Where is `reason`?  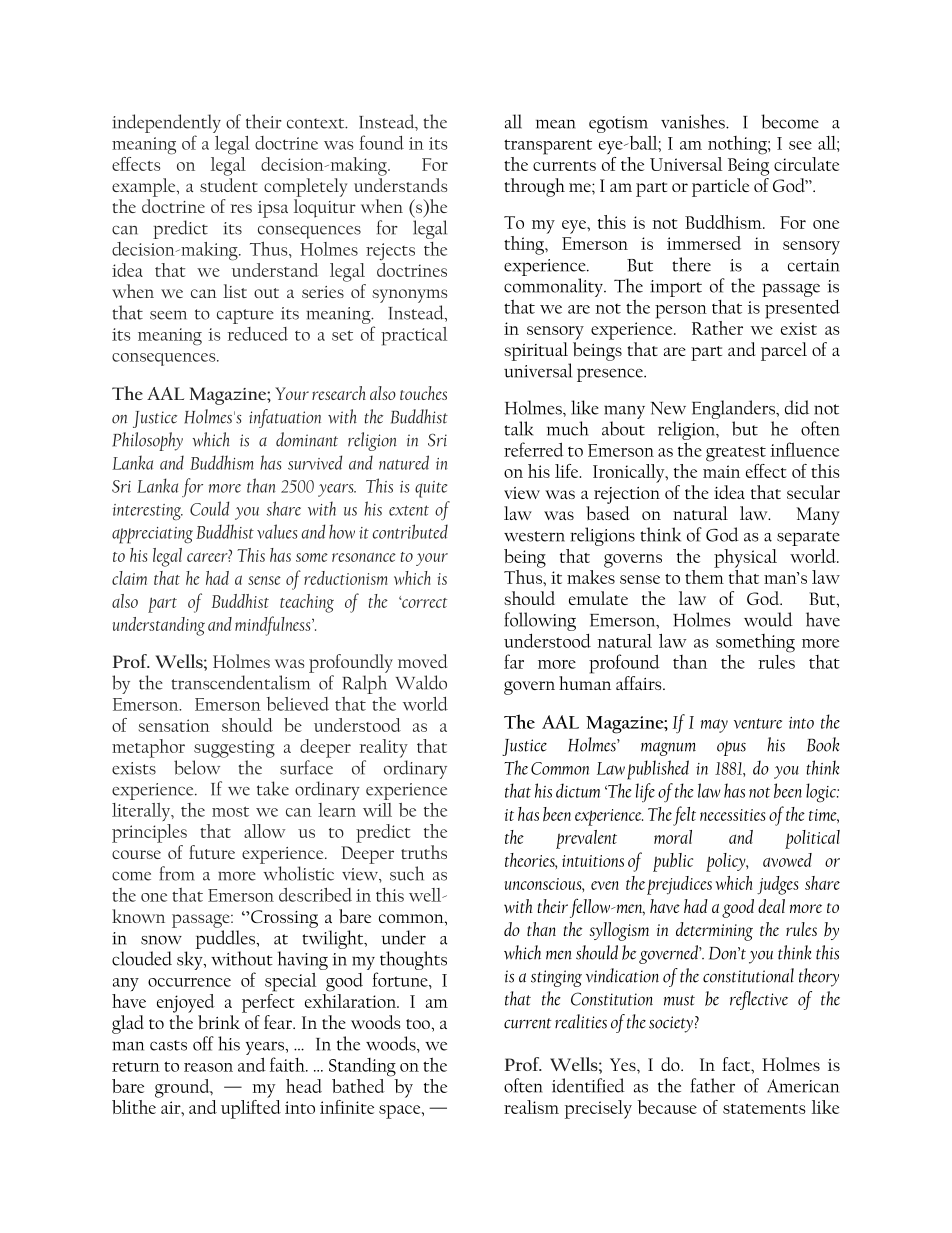 reason is located at coordinates (208, 1067).
